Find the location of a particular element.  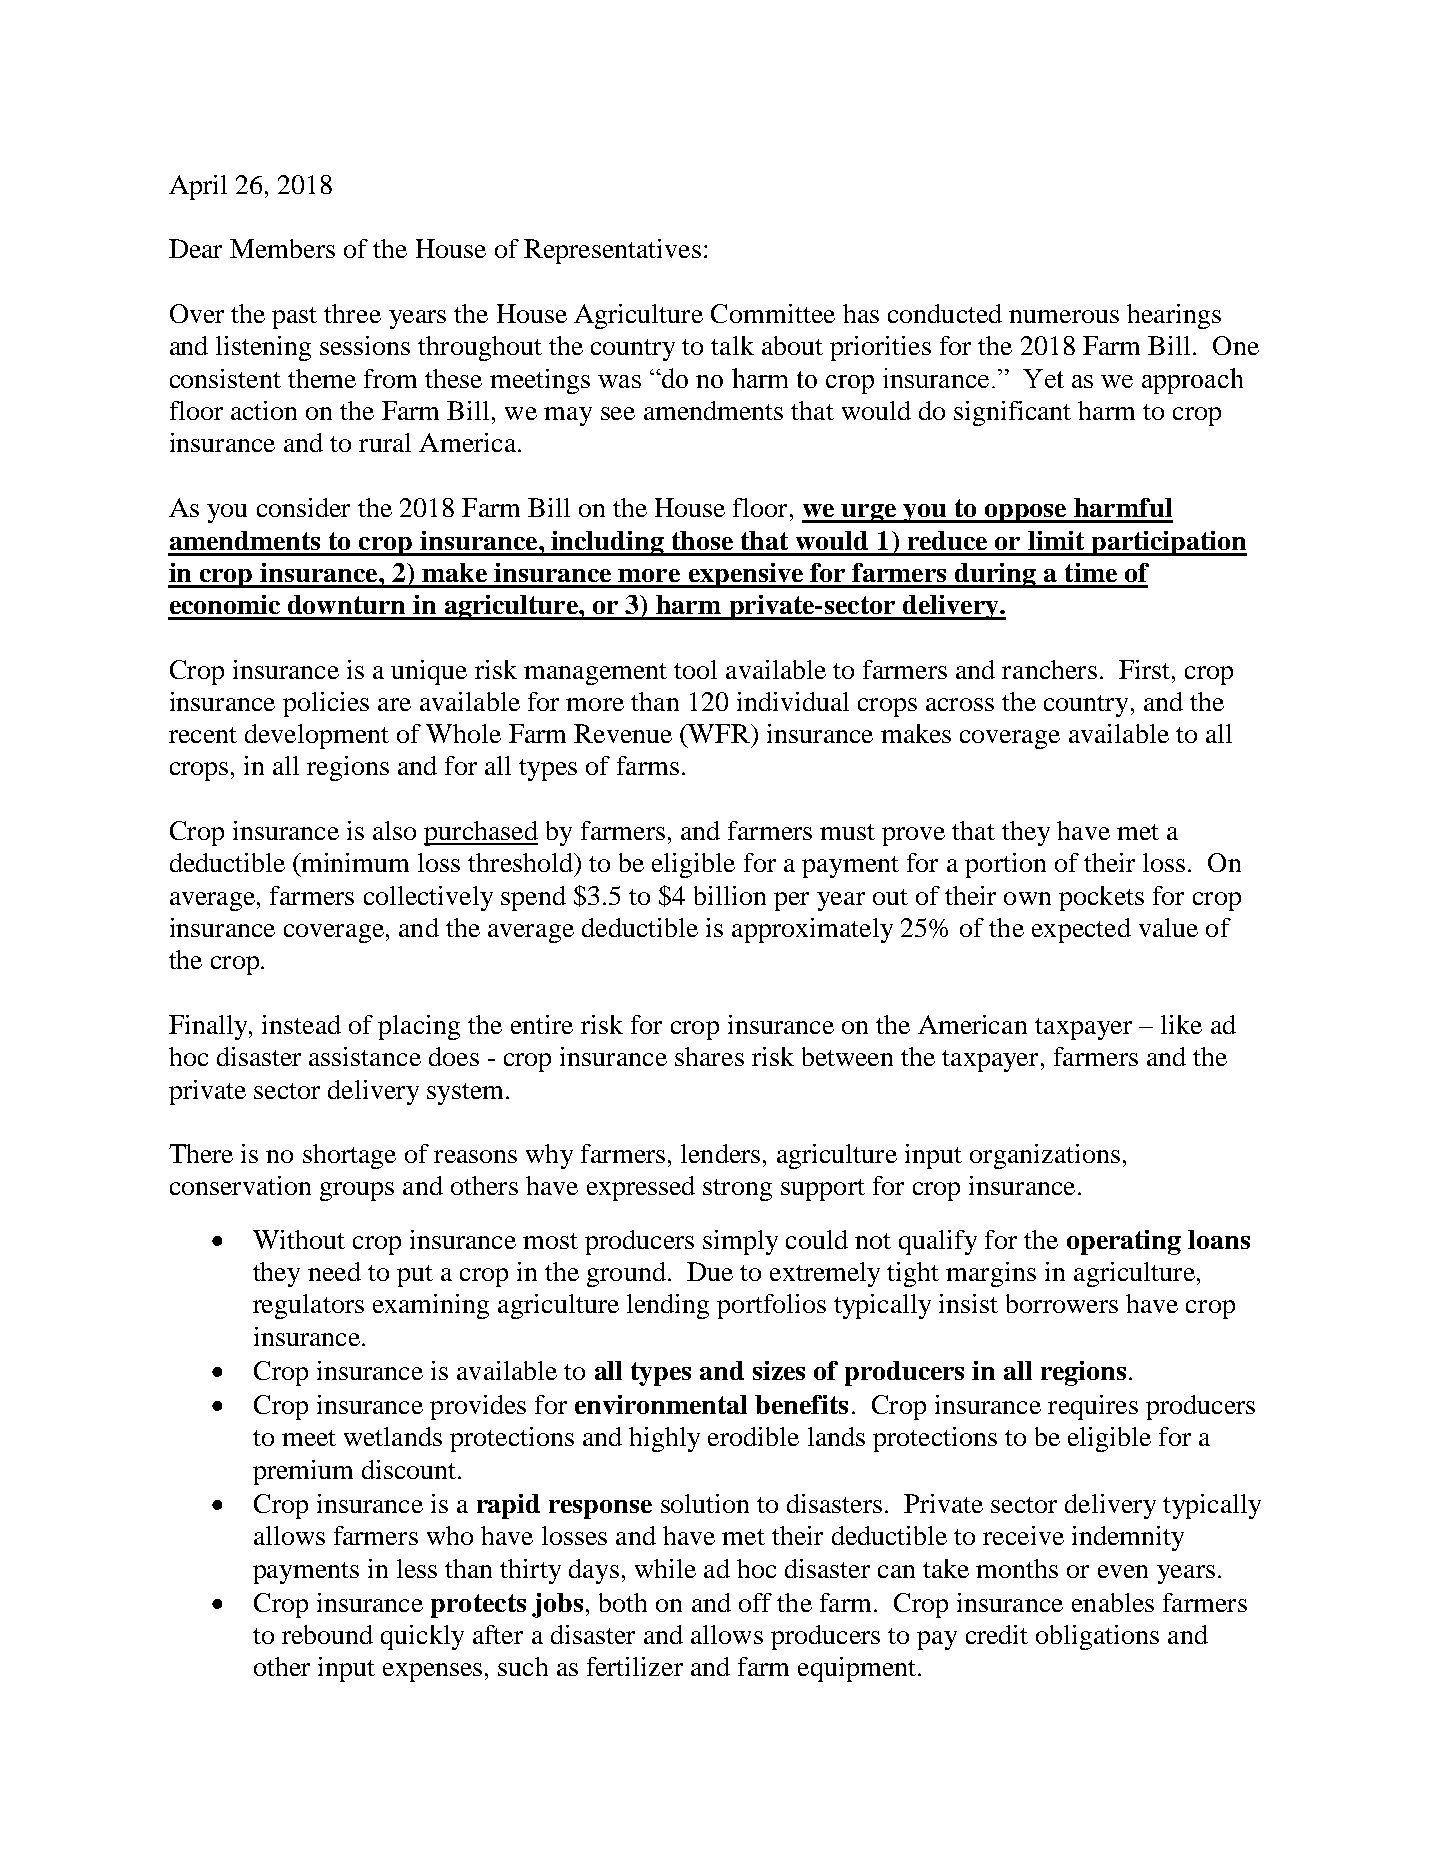

numerous is located at coordinates (1064, 316).
